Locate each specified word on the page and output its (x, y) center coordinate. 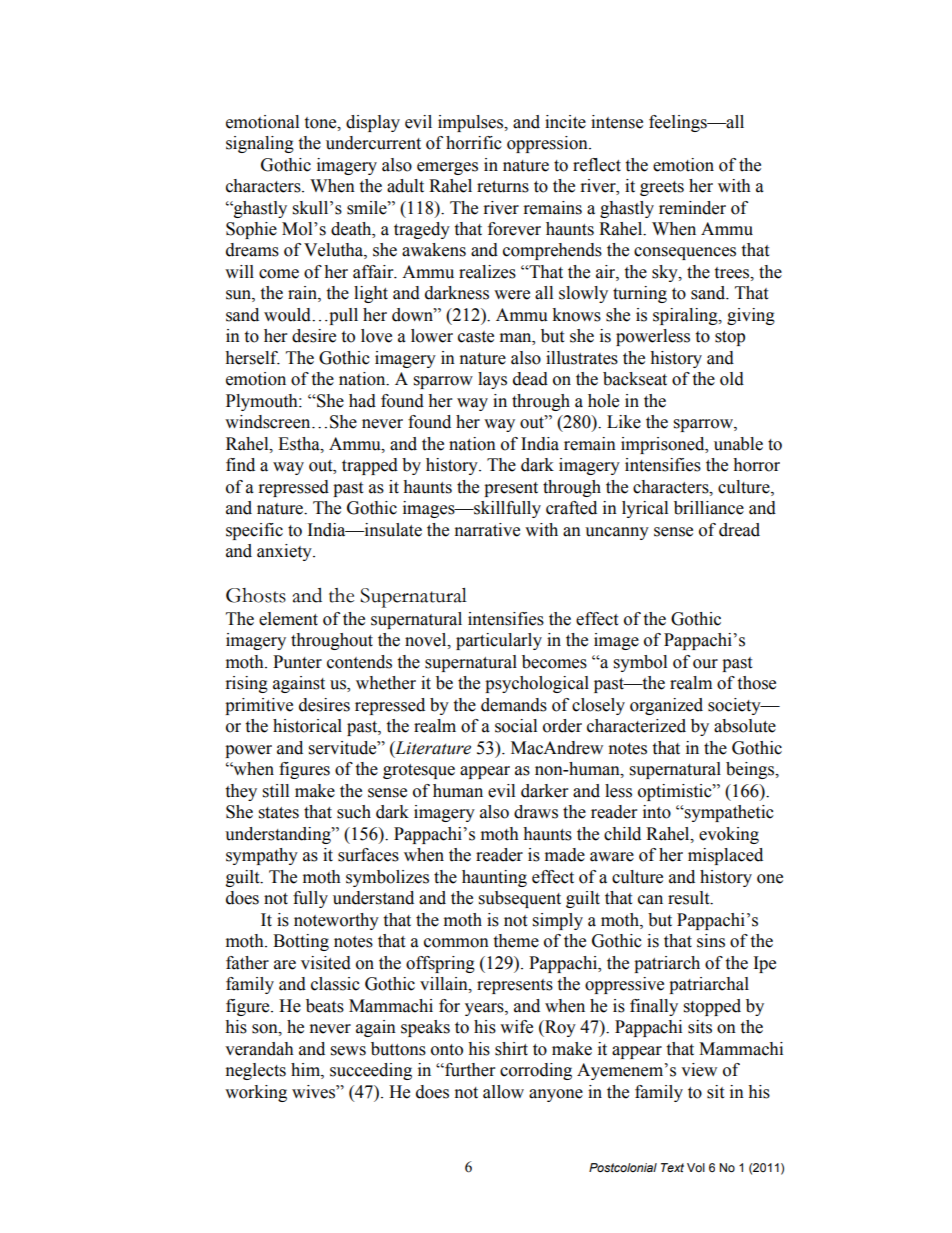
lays (492, 380)
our (705, 664)
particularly (499, 641)
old (732, 379)
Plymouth (263, 402)
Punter (297, 662)
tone (321, 123)
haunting (494, 878)
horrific (474, 143)
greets (662, 188)
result (690, 898)
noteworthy (336, 921)
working (256, 1093)
